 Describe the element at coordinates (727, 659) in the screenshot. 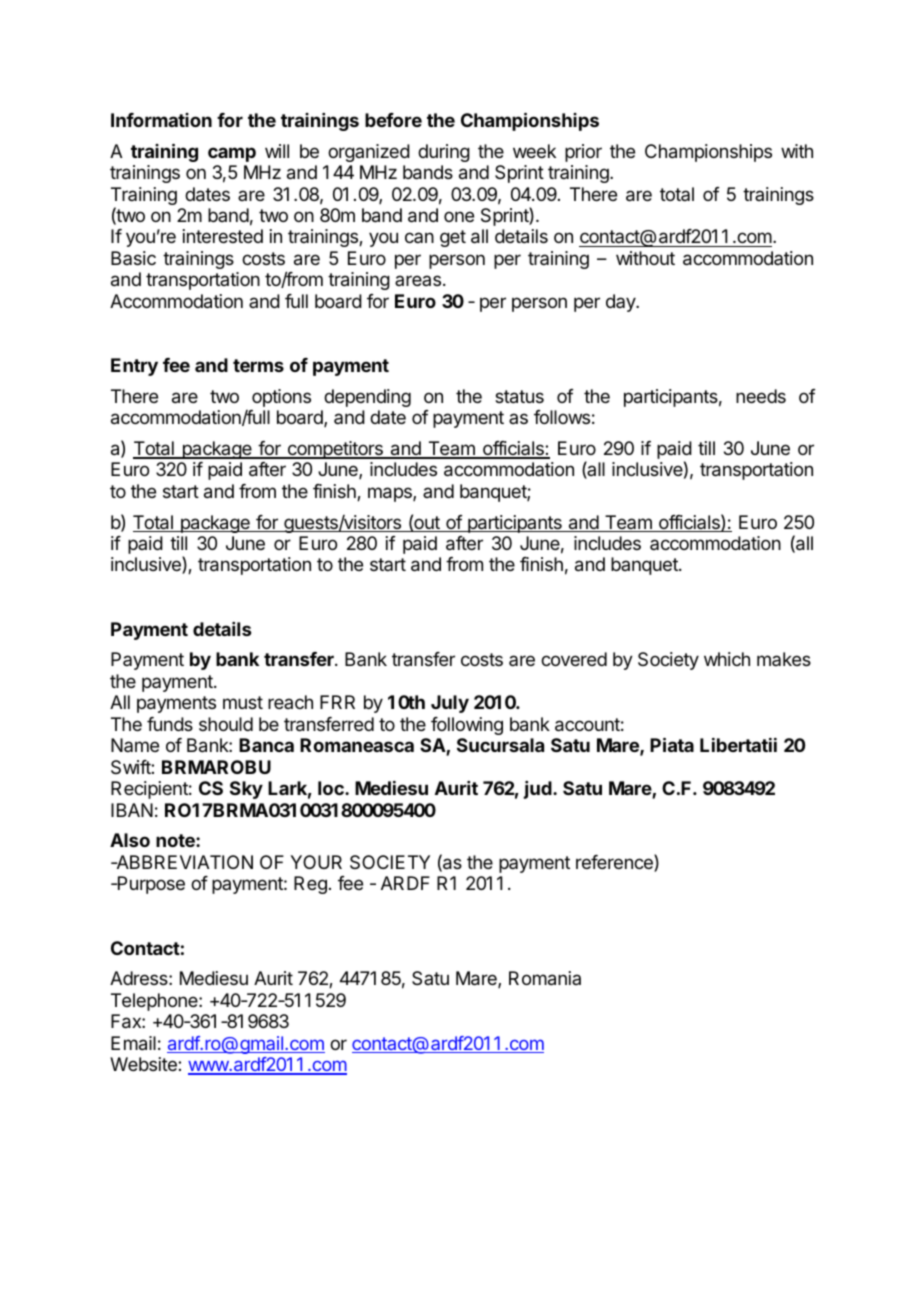

I see `which` at that location.
